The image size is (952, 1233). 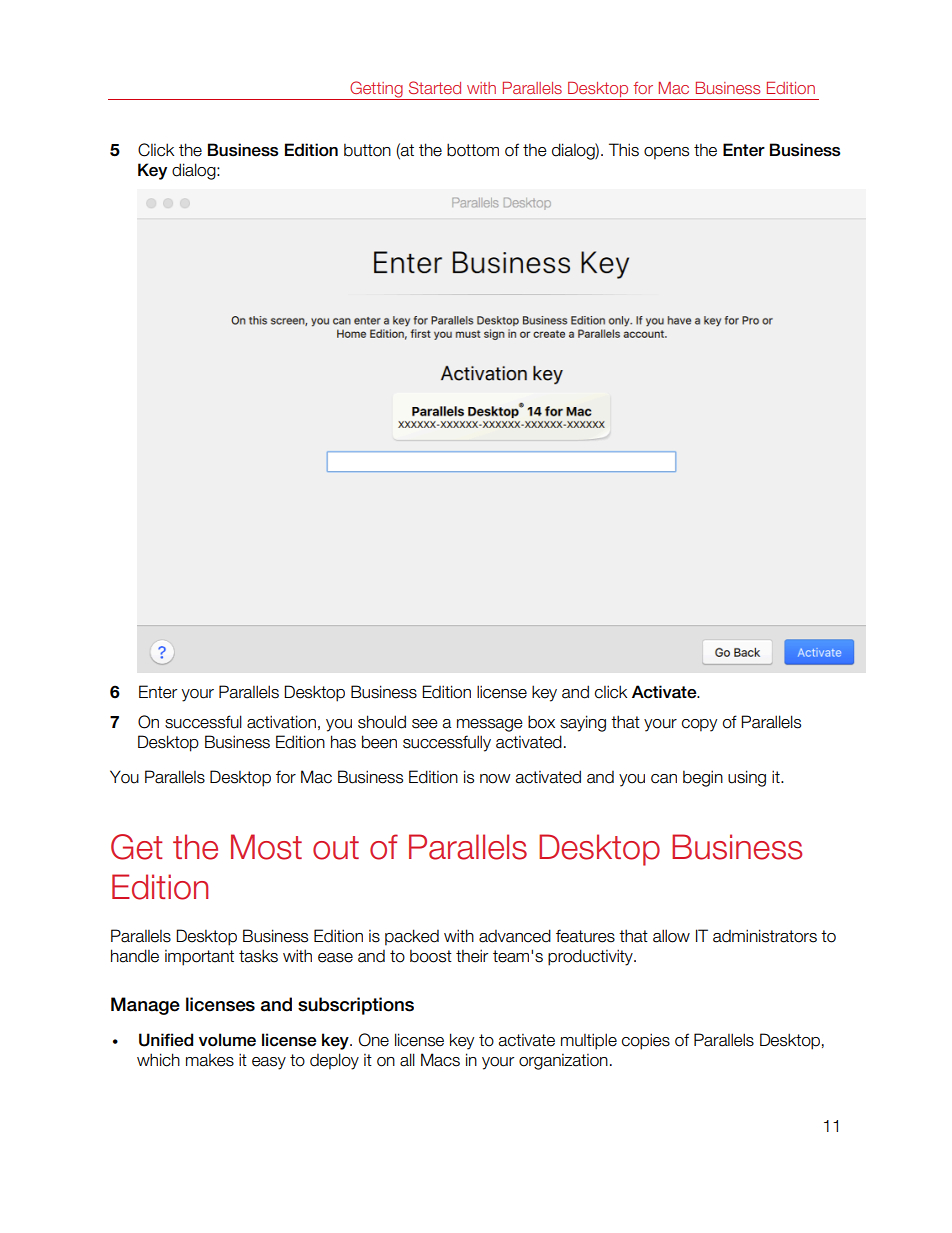 I want to click on Macs, so click(x=440, y=1060).
